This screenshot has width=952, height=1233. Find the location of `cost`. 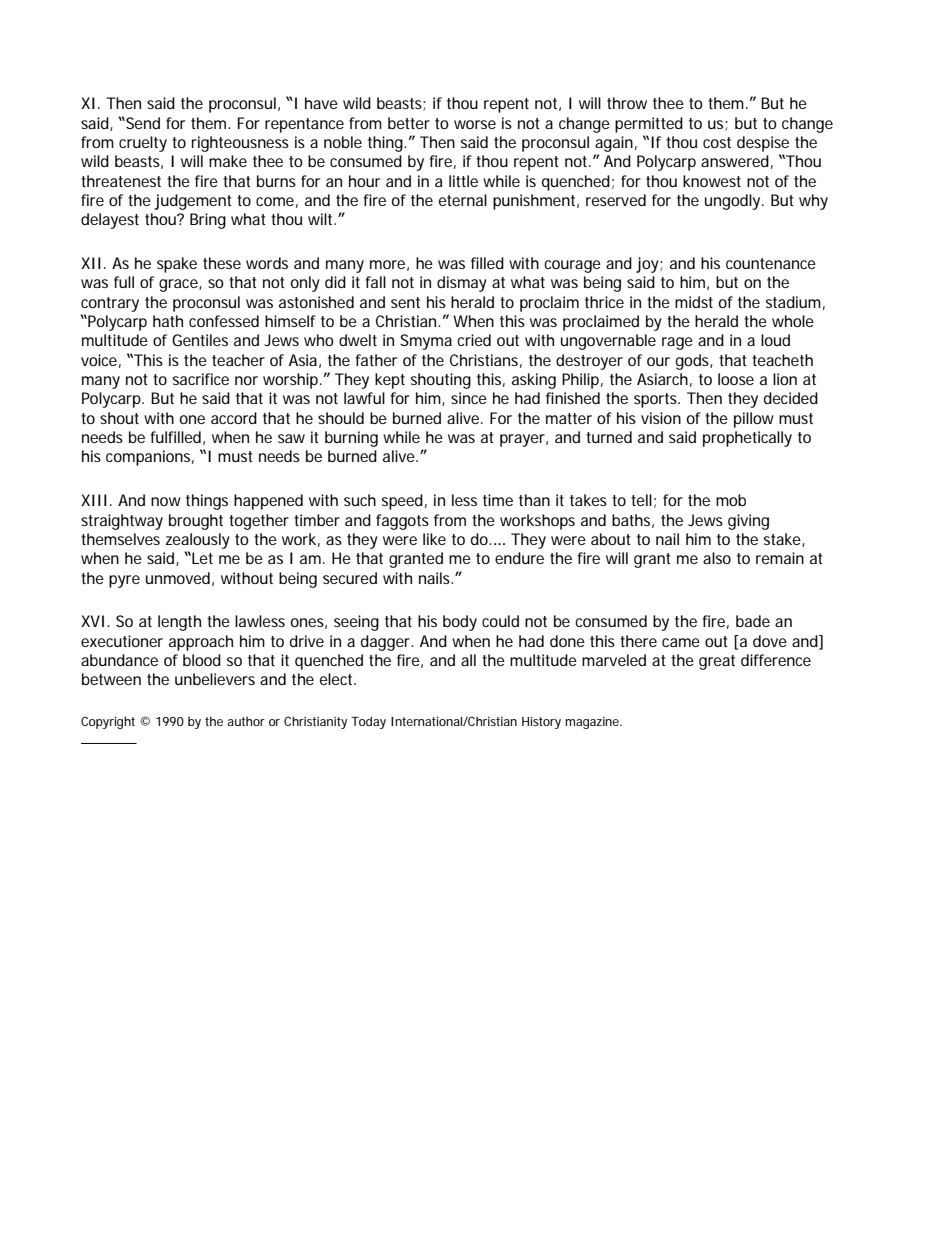

cost is located at coordinates (717, 142).
